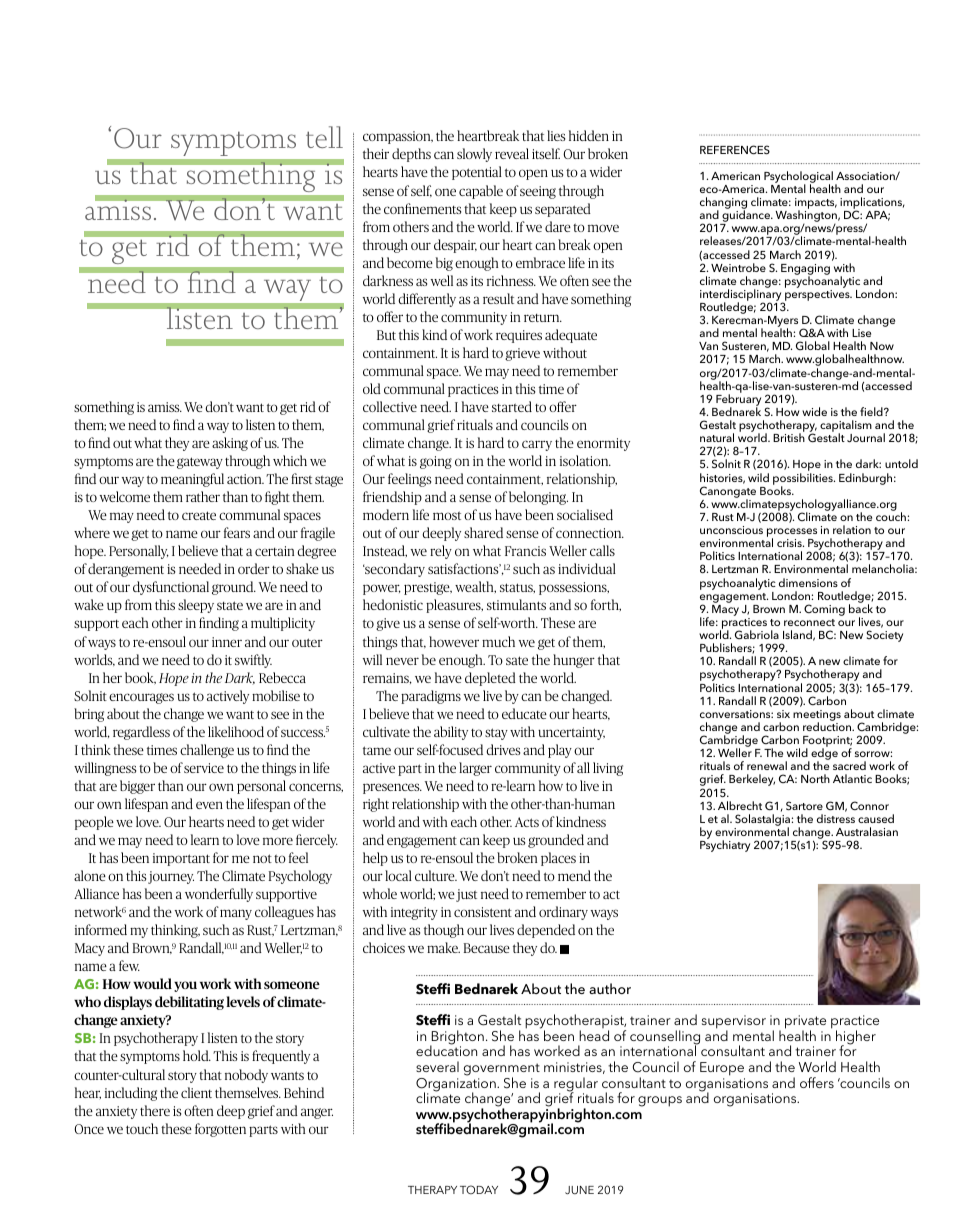  What do you see at coordinates (558, 859) in the screenshot?
I see `places` at bounding box center [558, 859].
